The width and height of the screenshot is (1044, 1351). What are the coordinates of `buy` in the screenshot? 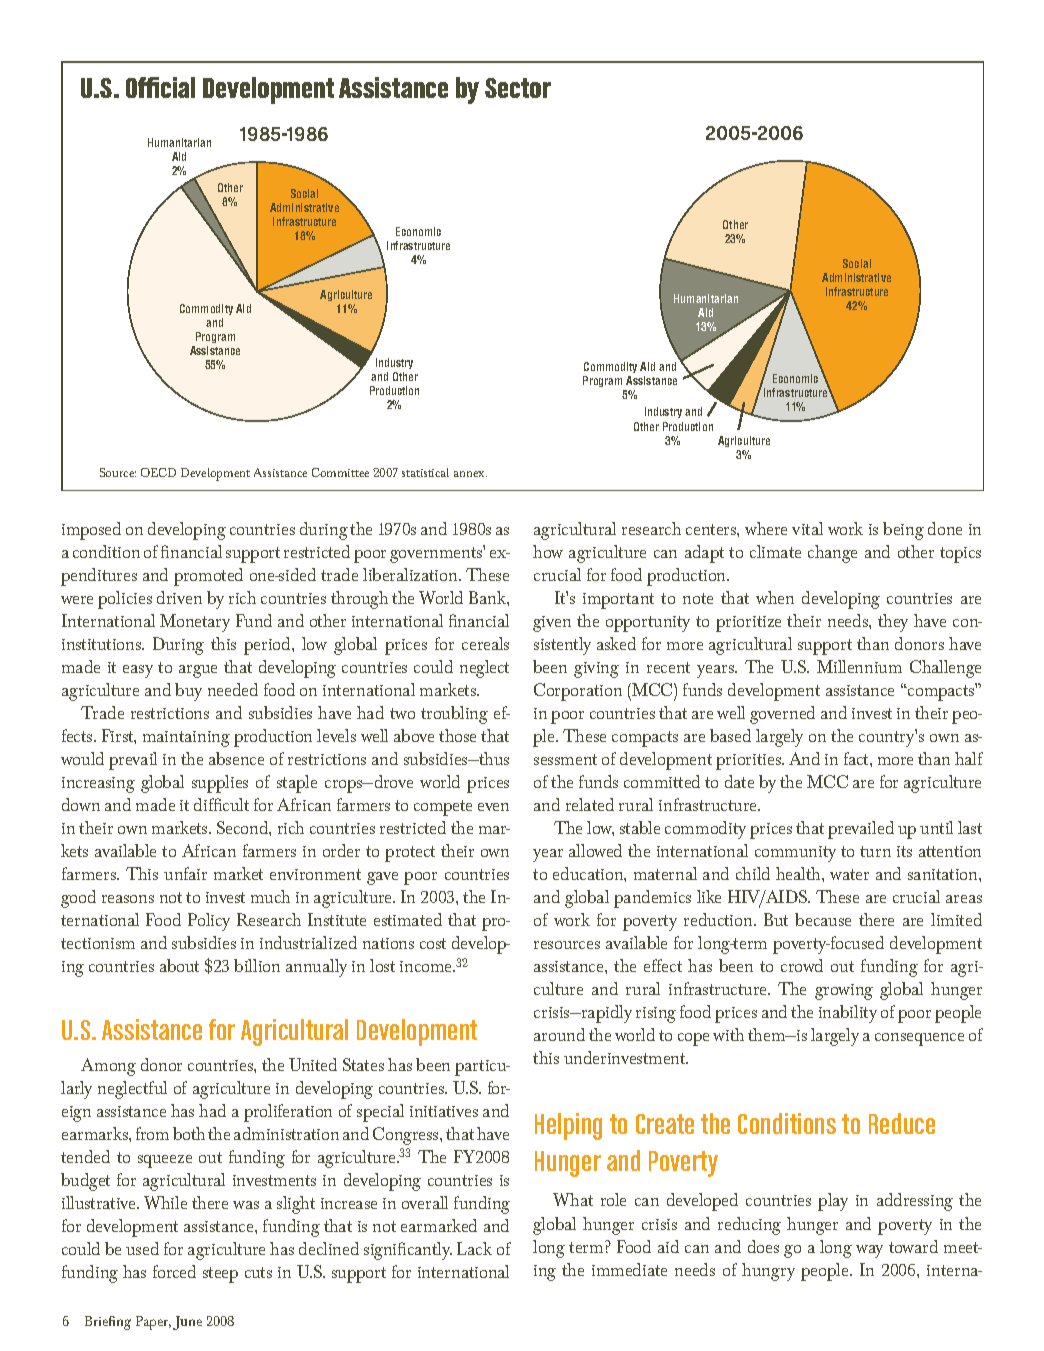 It's located at (188, 692).
